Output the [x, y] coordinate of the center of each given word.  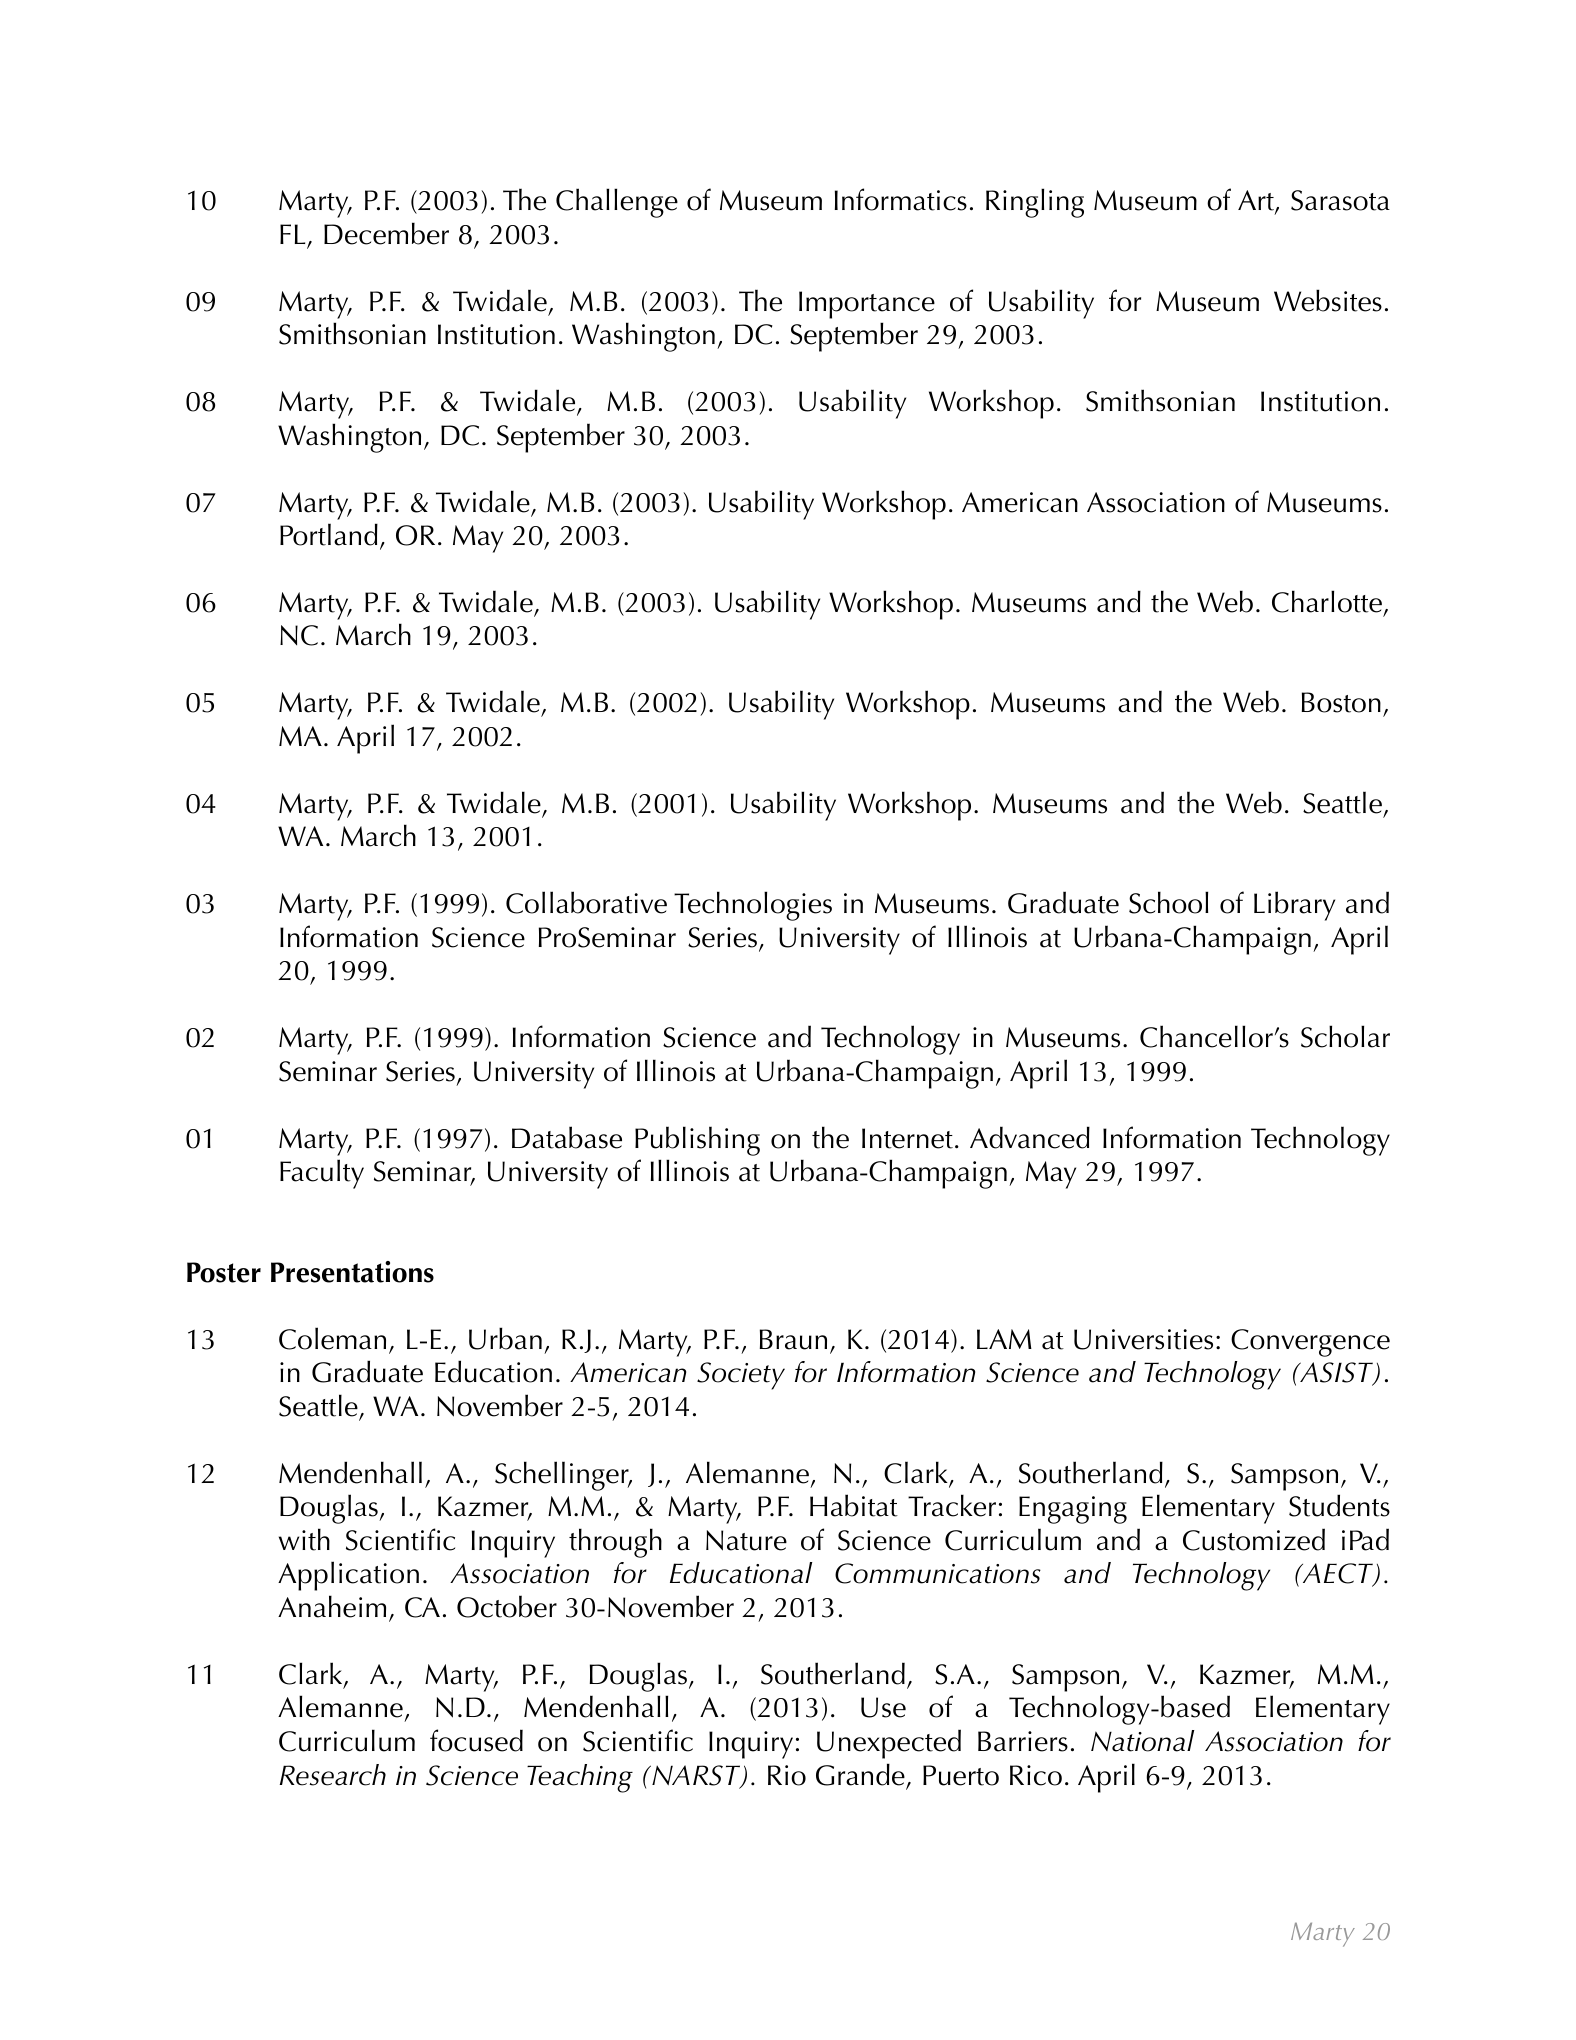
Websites [1328, 300]
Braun [793, 1339]
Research [333, 1775]
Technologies [753, 906]
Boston [1341, 702]
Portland [329, 534]
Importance [867, 305]
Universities [1143, 1339]
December [386, 233]
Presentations [352, 1272]
